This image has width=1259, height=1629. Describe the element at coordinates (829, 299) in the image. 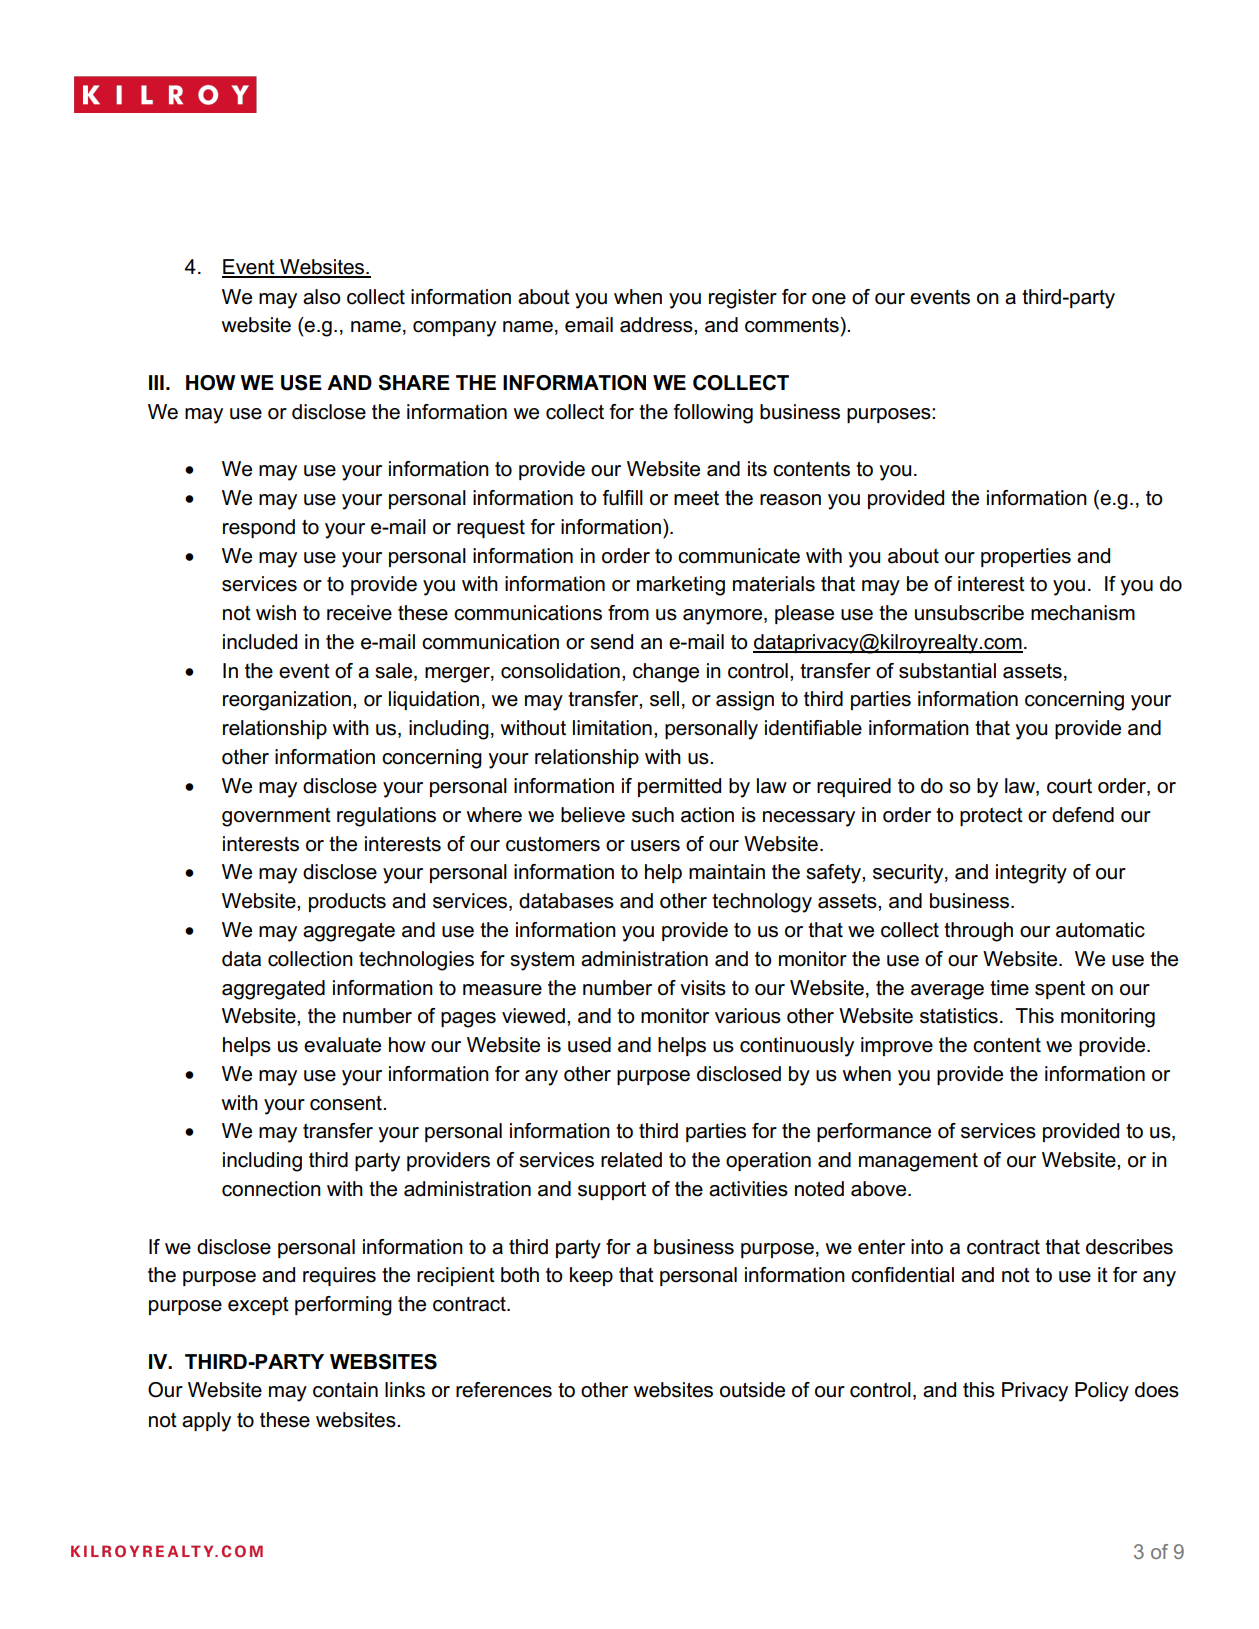

I see `one` at that location.
